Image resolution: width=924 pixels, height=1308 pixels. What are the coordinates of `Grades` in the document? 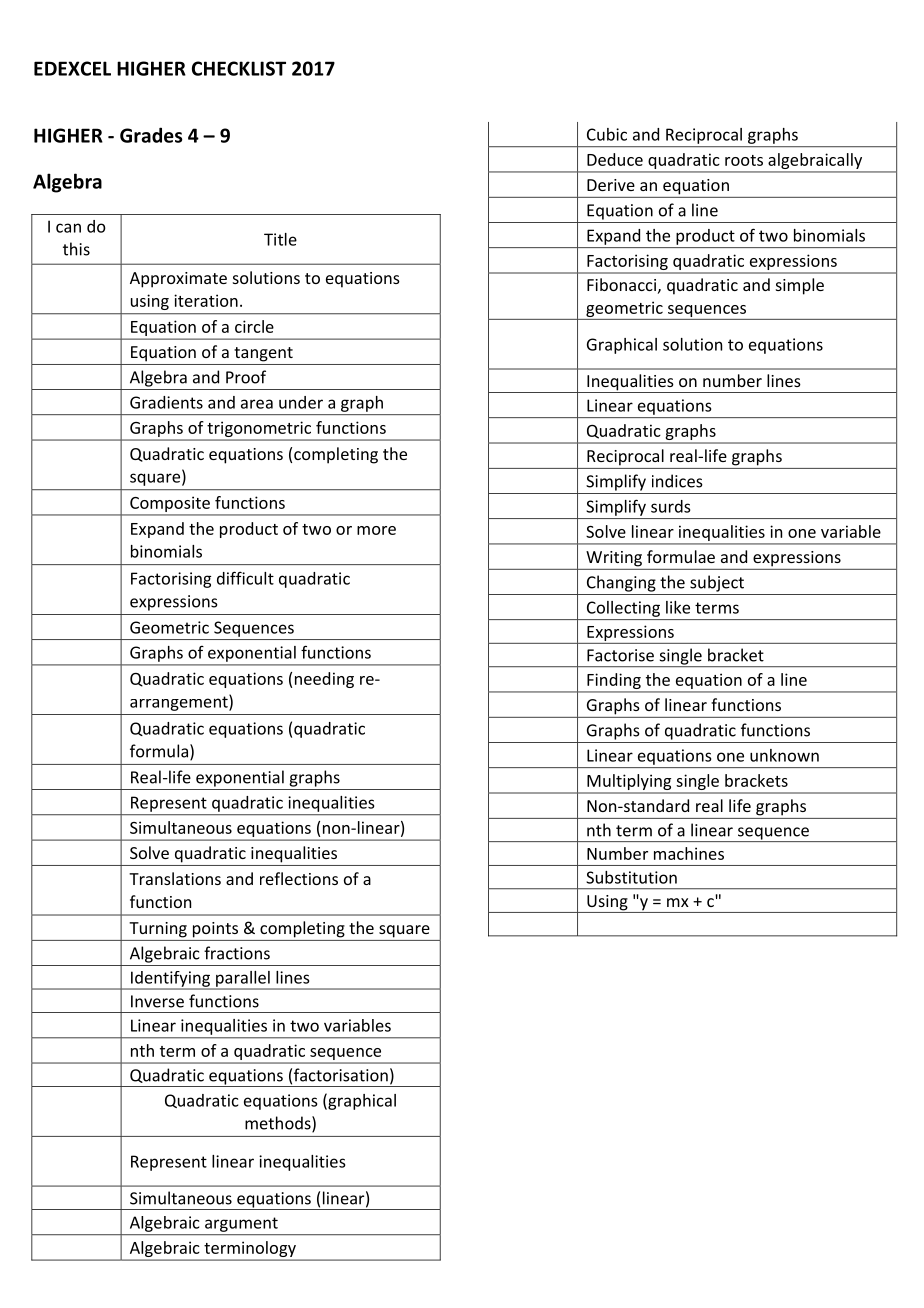 It's located at (151, 135).
